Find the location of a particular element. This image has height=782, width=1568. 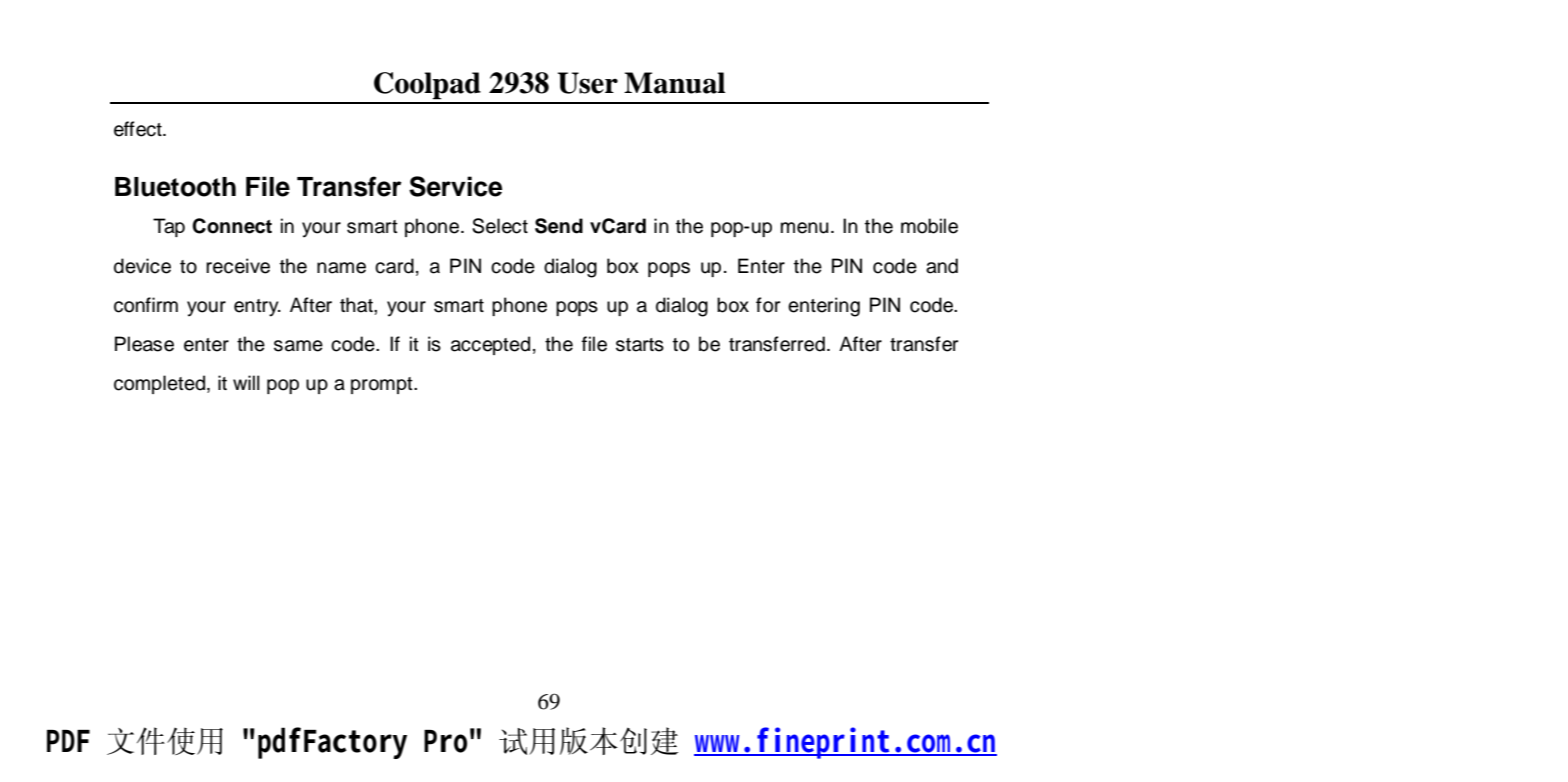

User is located at coordinates (588, 83).
